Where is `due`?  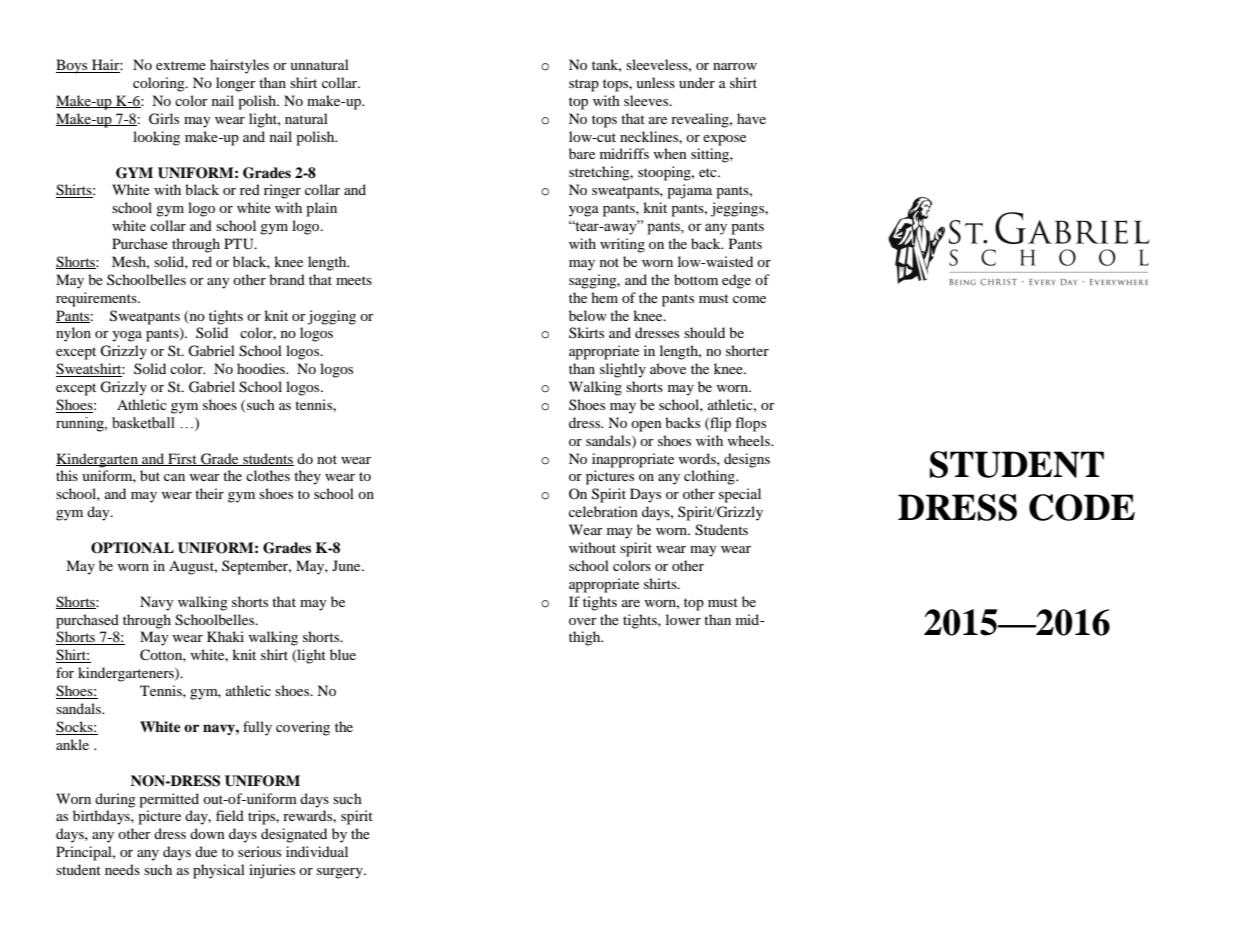
due is located at coordinates (206, 851).
